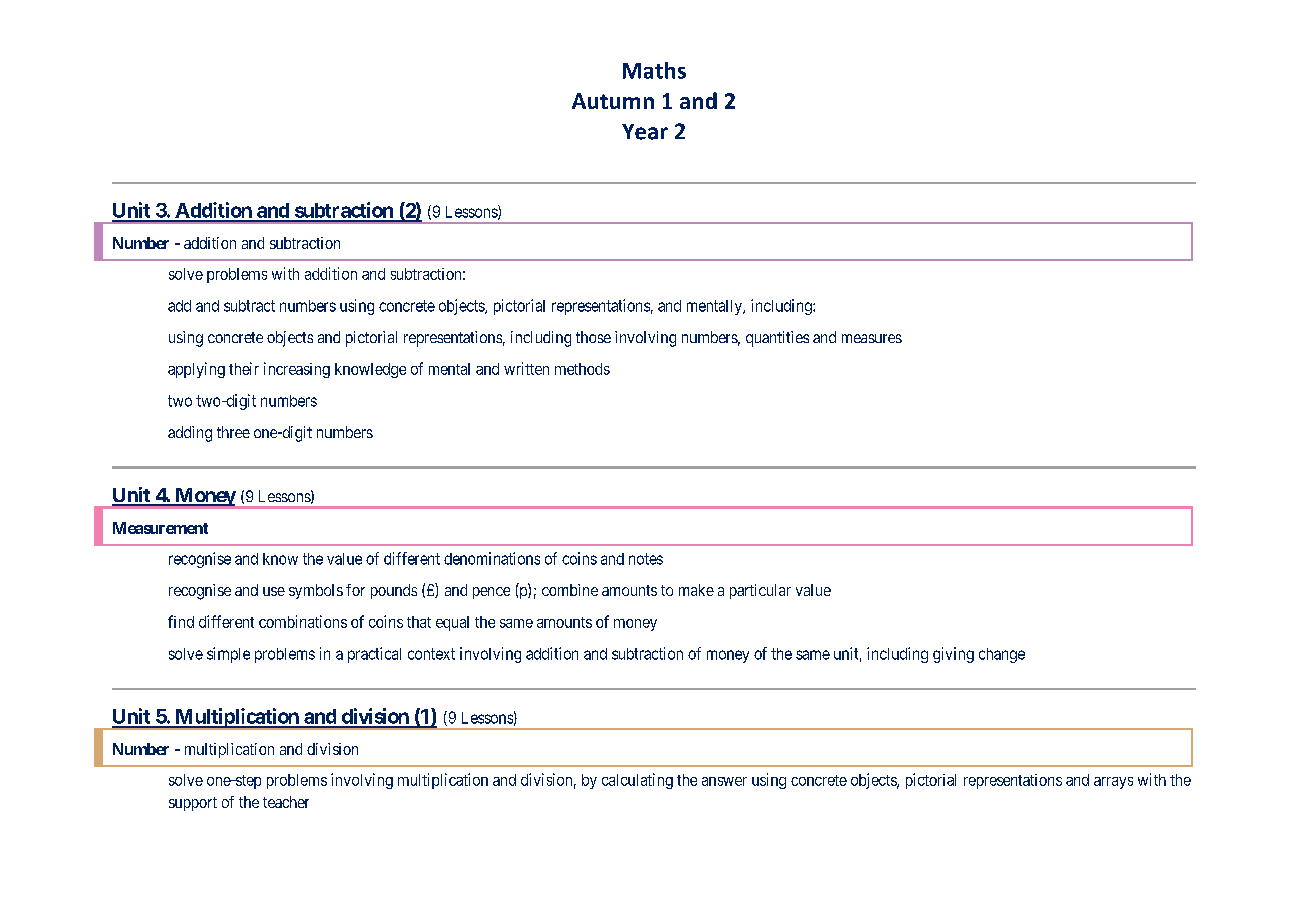 Image resolution: width=1308 pixels, height=924 pixels. Describe the element at coordinates (1113, 783) in the screenshot. I see `arrays` at that location.
